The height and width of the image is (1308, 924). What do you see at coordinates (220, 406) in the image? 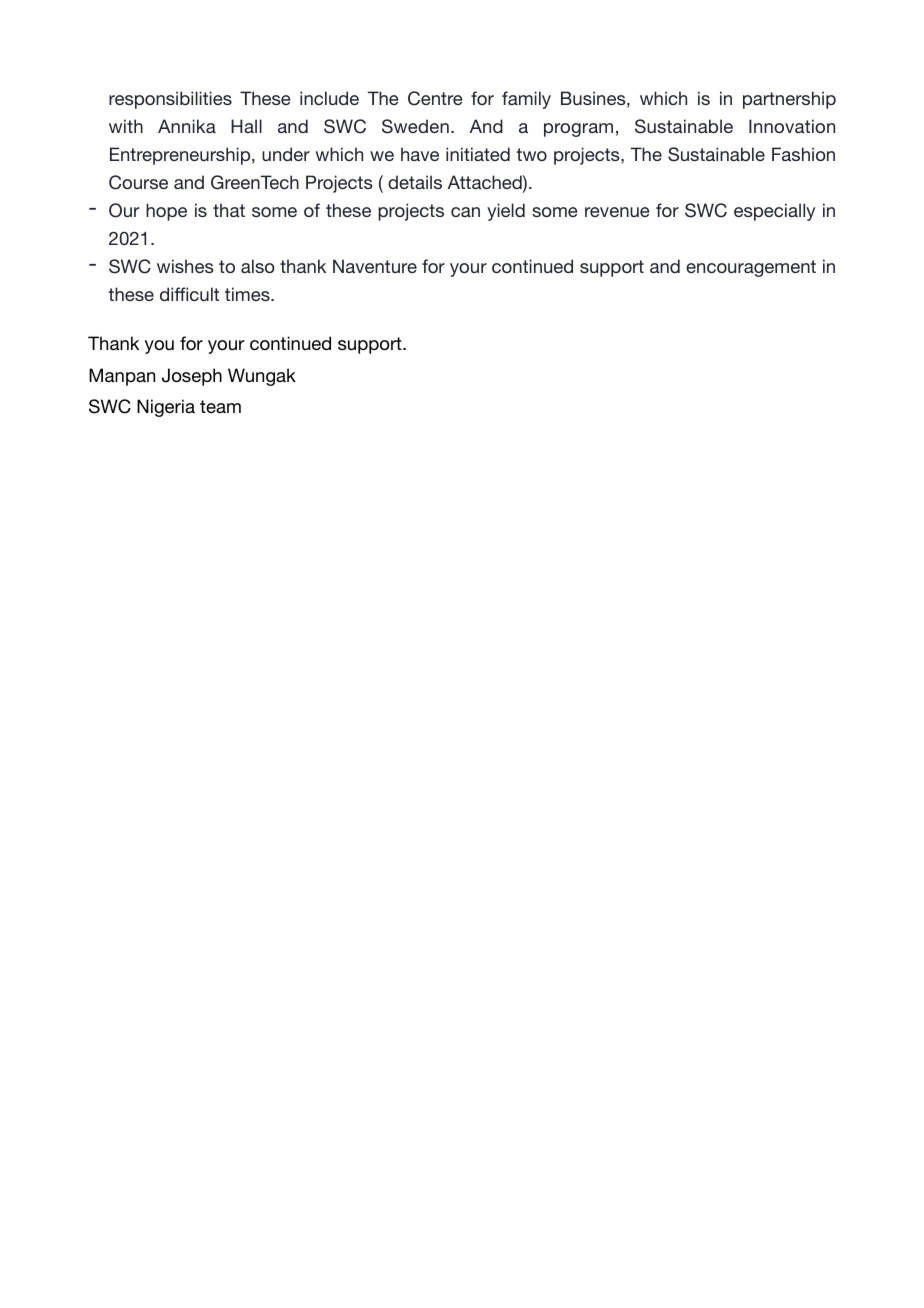
I see `team` at bounding box center [220, 406].
